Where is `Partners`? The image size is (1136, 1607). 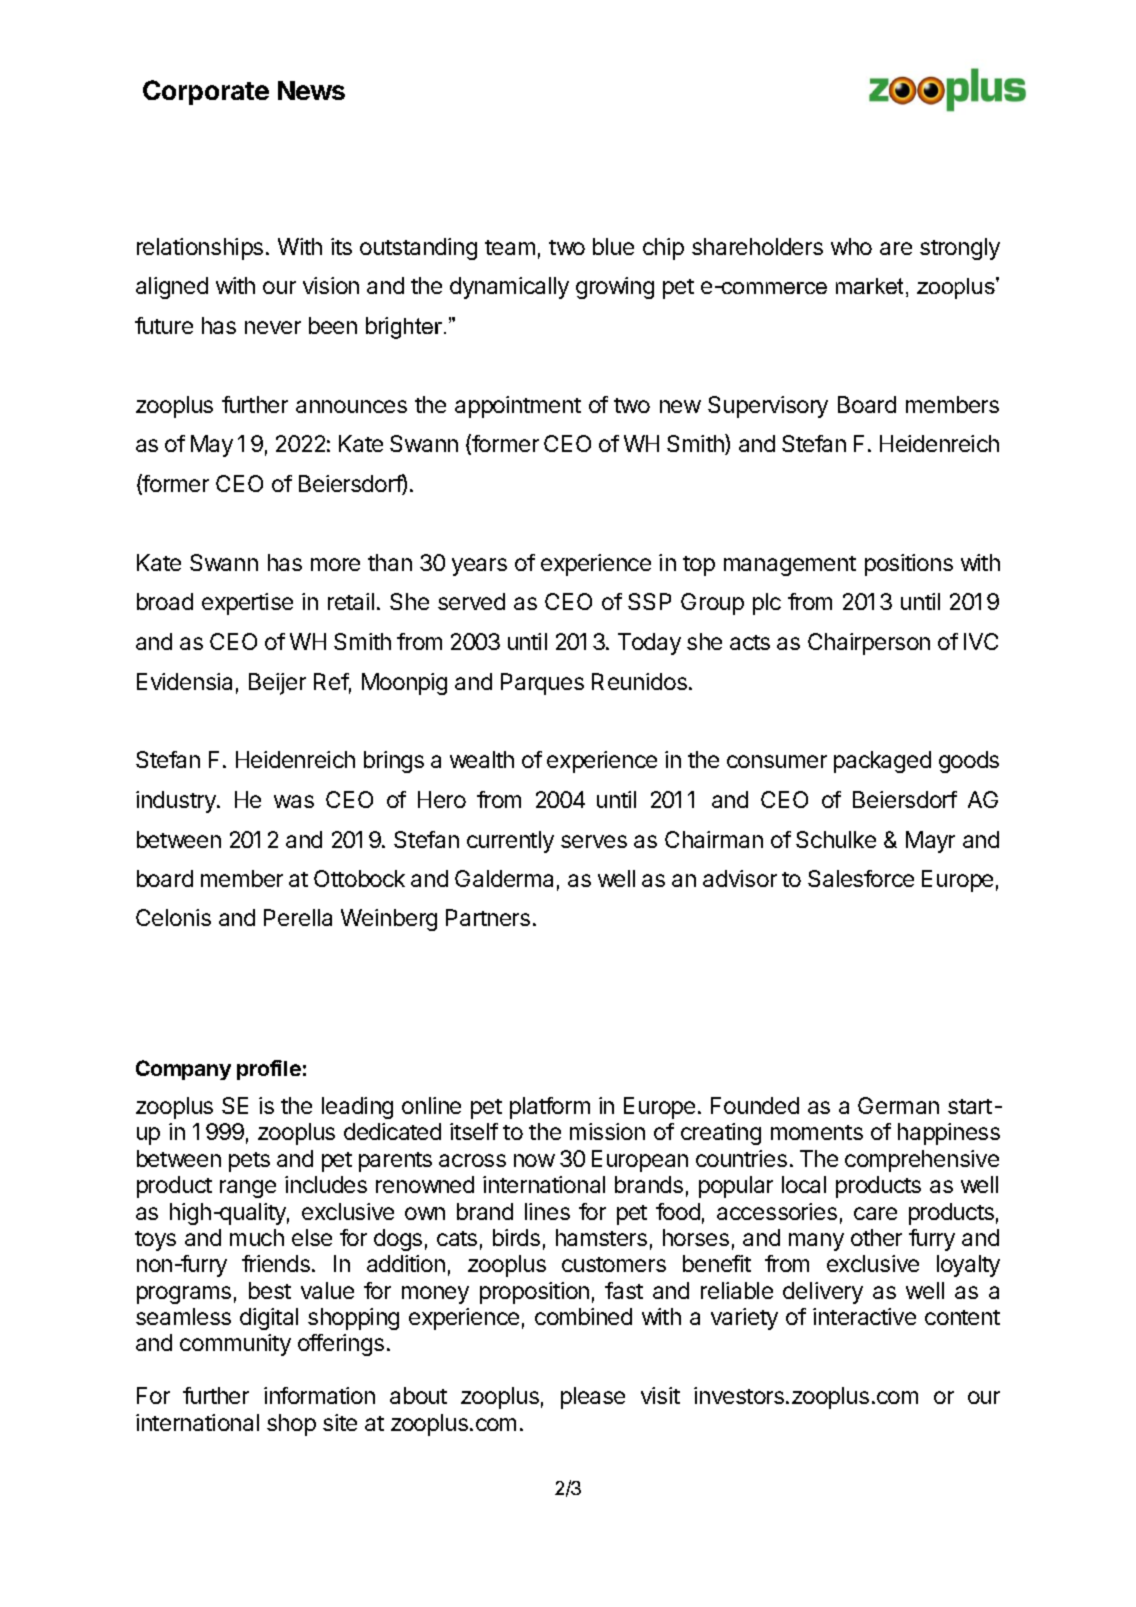 Partners is located at coordinates (488, 917).
